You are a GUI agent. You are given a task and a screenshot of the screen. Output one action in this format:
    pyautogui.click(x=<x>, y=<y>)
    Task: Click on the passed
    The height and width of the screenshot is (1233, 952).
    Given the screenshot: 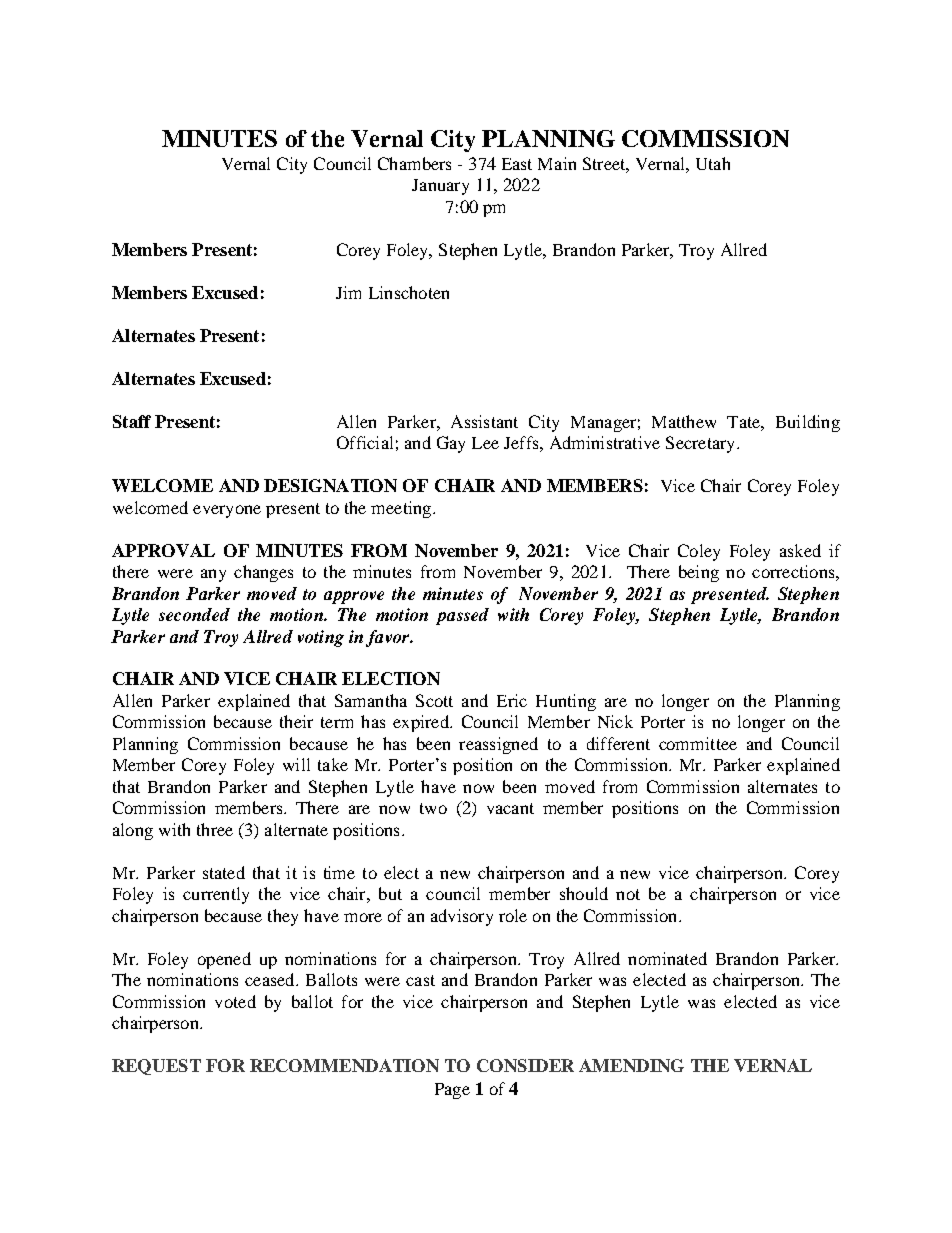 What is the action you would take?
    pyautogui.click(x=462, y=616)
